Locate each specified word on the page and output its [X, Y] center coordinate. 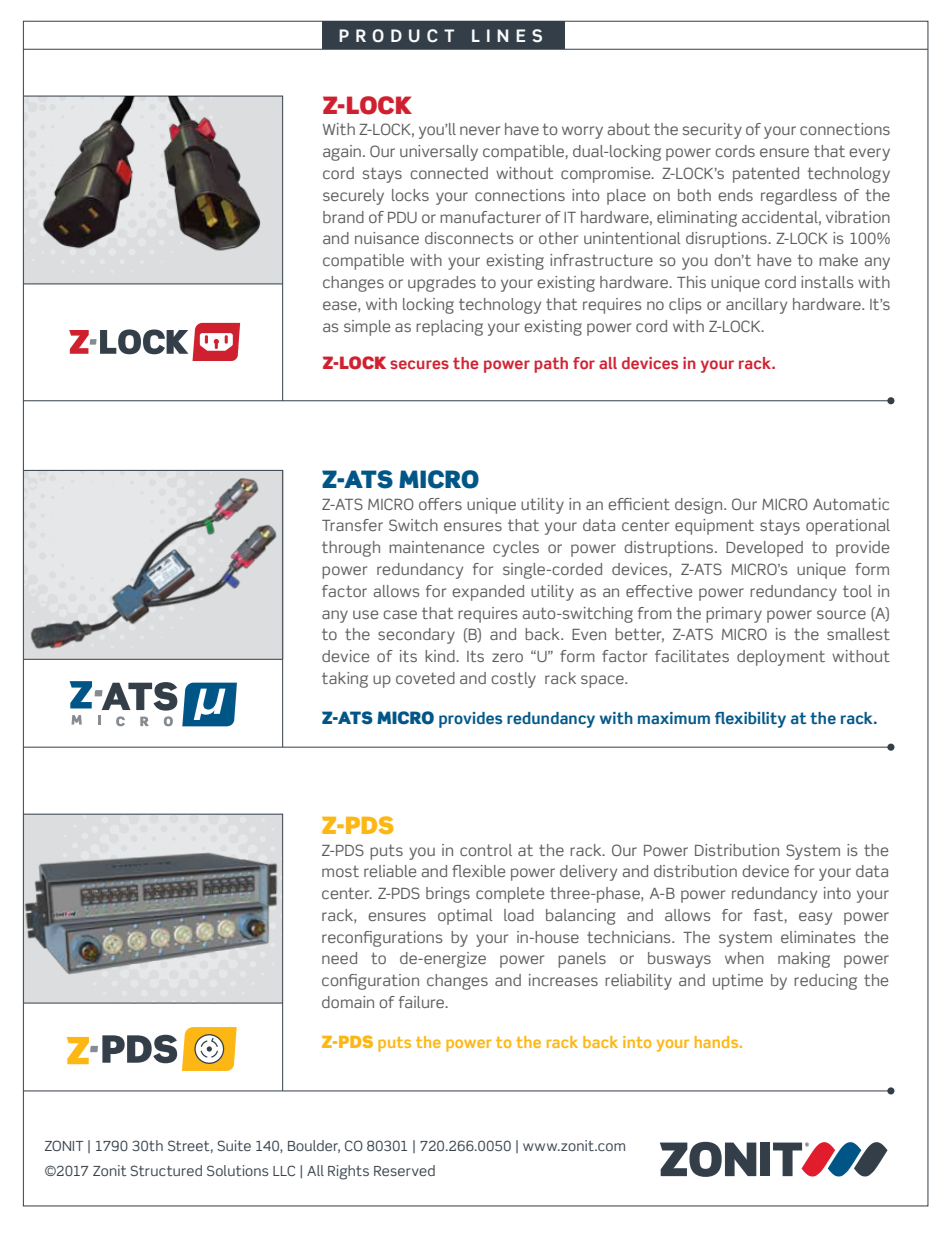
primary [734, 615]
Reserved [404, 1170]
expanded [488, 593]
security [712, 131]
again [342, 153]
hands [718, 1042]
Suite [234, 1145]
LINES [507, 36]
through [351, 549]
